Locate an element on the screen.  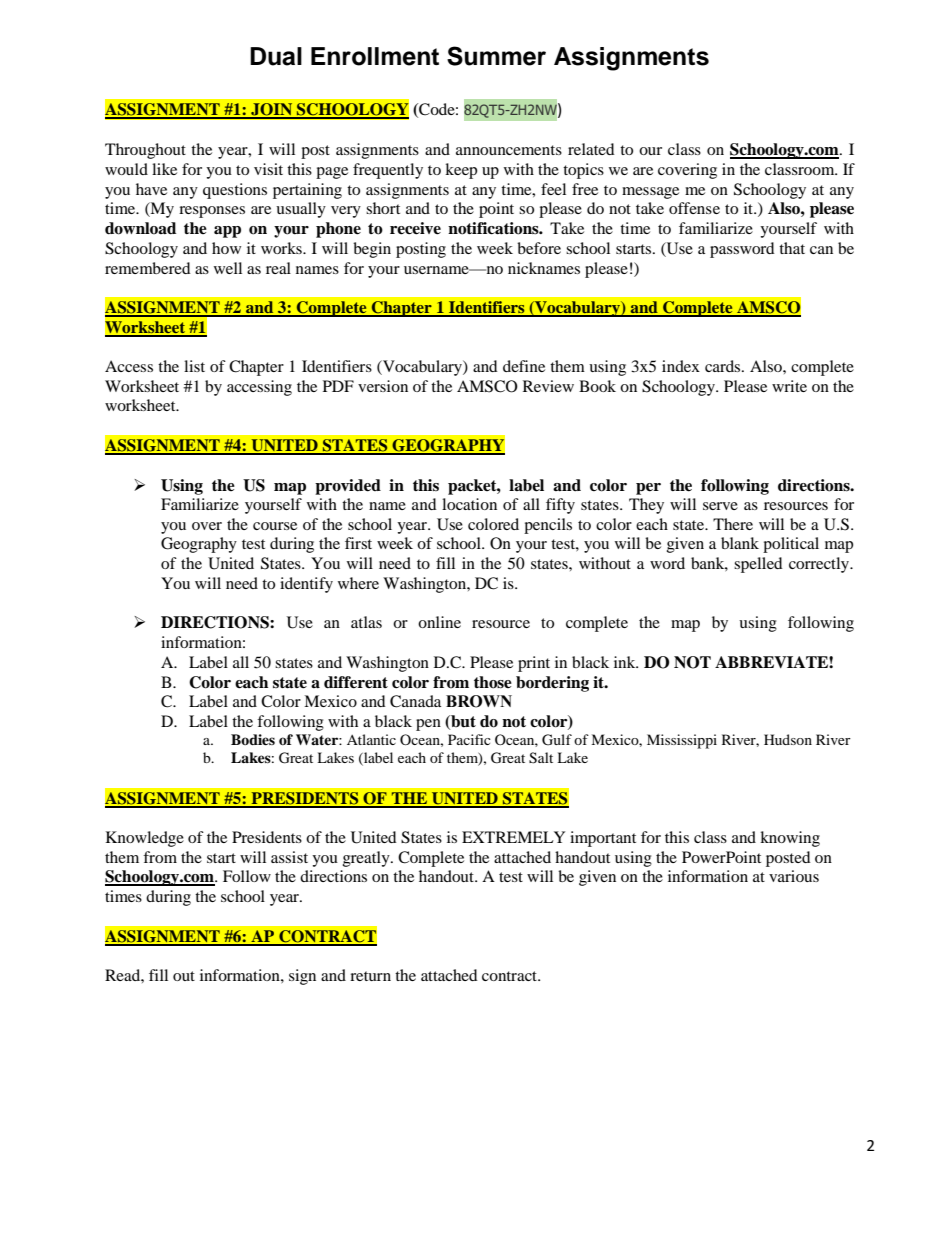
assist is located at coordinates (289, 857).
